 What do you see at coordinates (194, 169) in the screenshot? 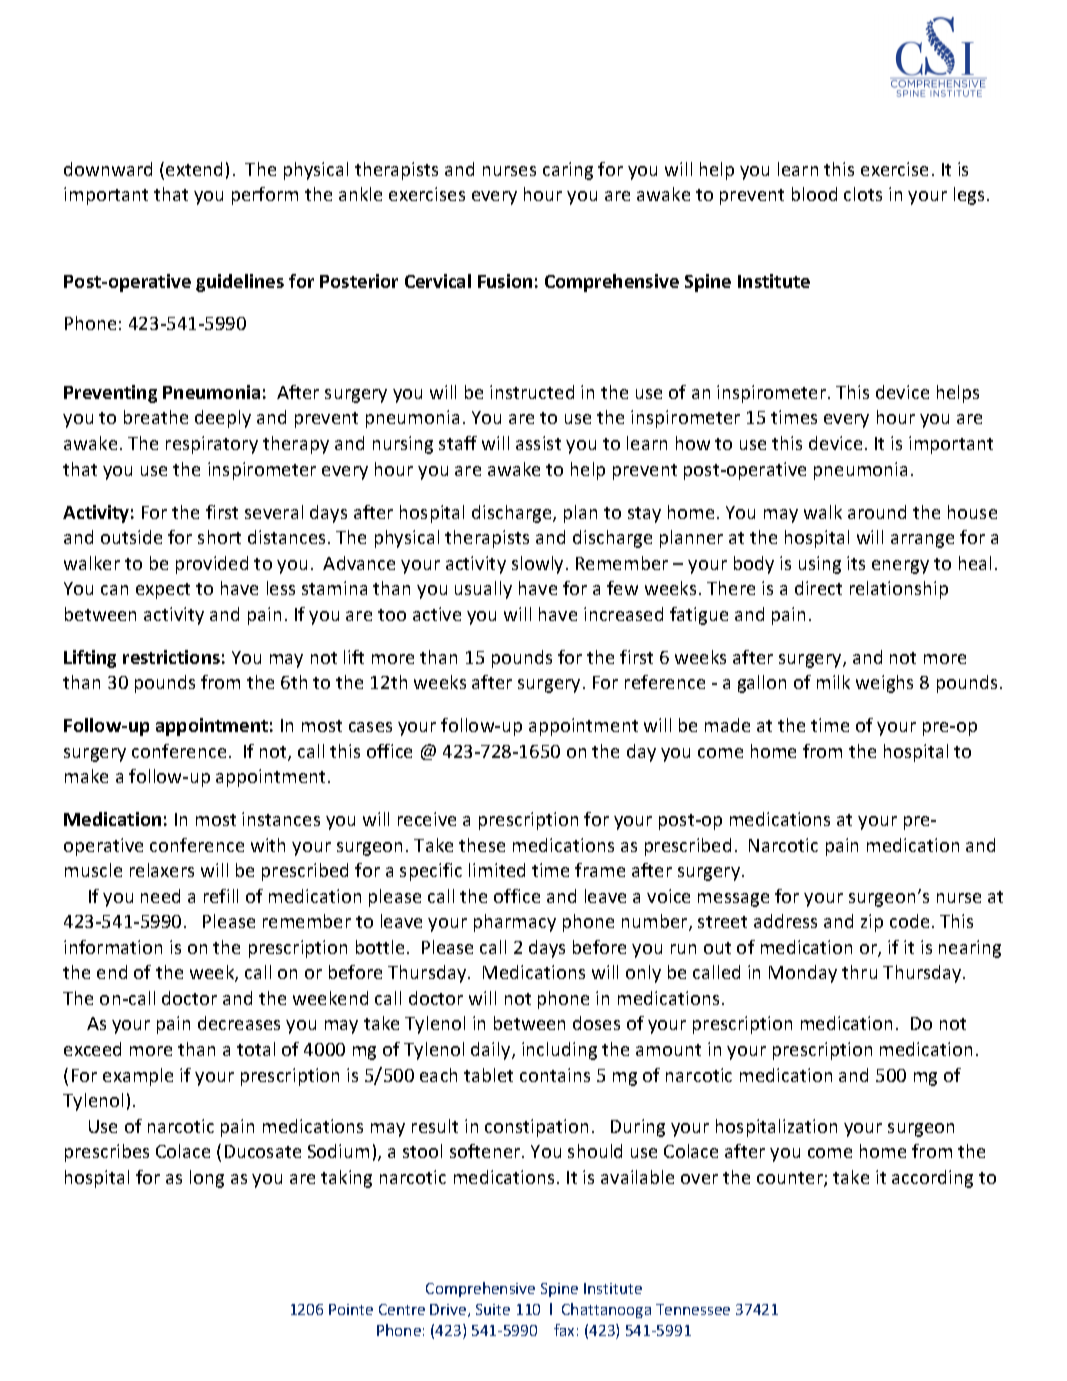
I see `extend` at bounding box center [194, 169].
